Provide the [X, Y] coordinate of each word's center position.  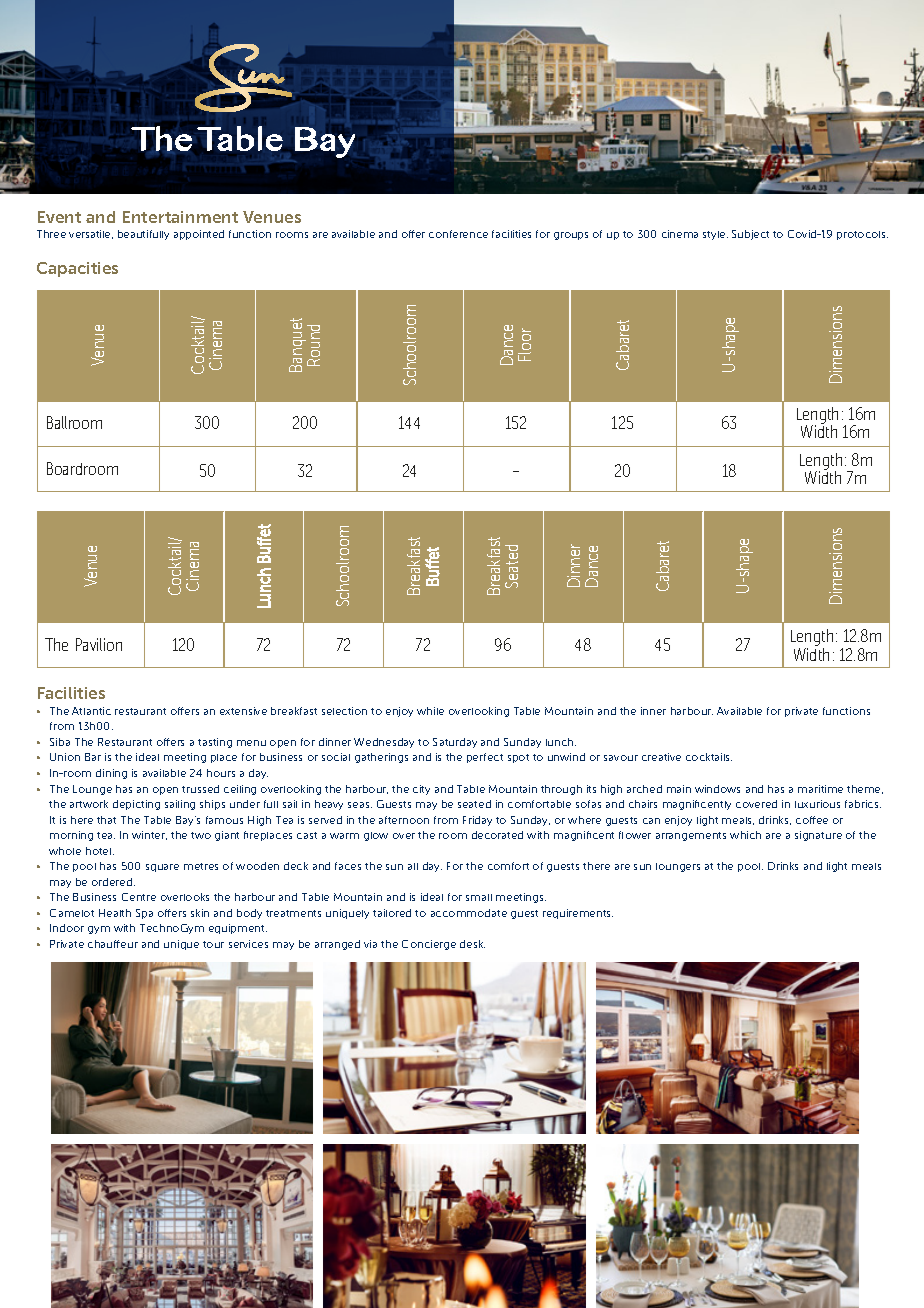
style [715, 235]
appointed [199, 235]
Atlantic [91, 711]
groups [571, 236]
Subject [750, 235]
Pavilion [99, 644]
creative [661, 757]
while [430, 711]
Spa [144, 914]
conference [458, 234]
